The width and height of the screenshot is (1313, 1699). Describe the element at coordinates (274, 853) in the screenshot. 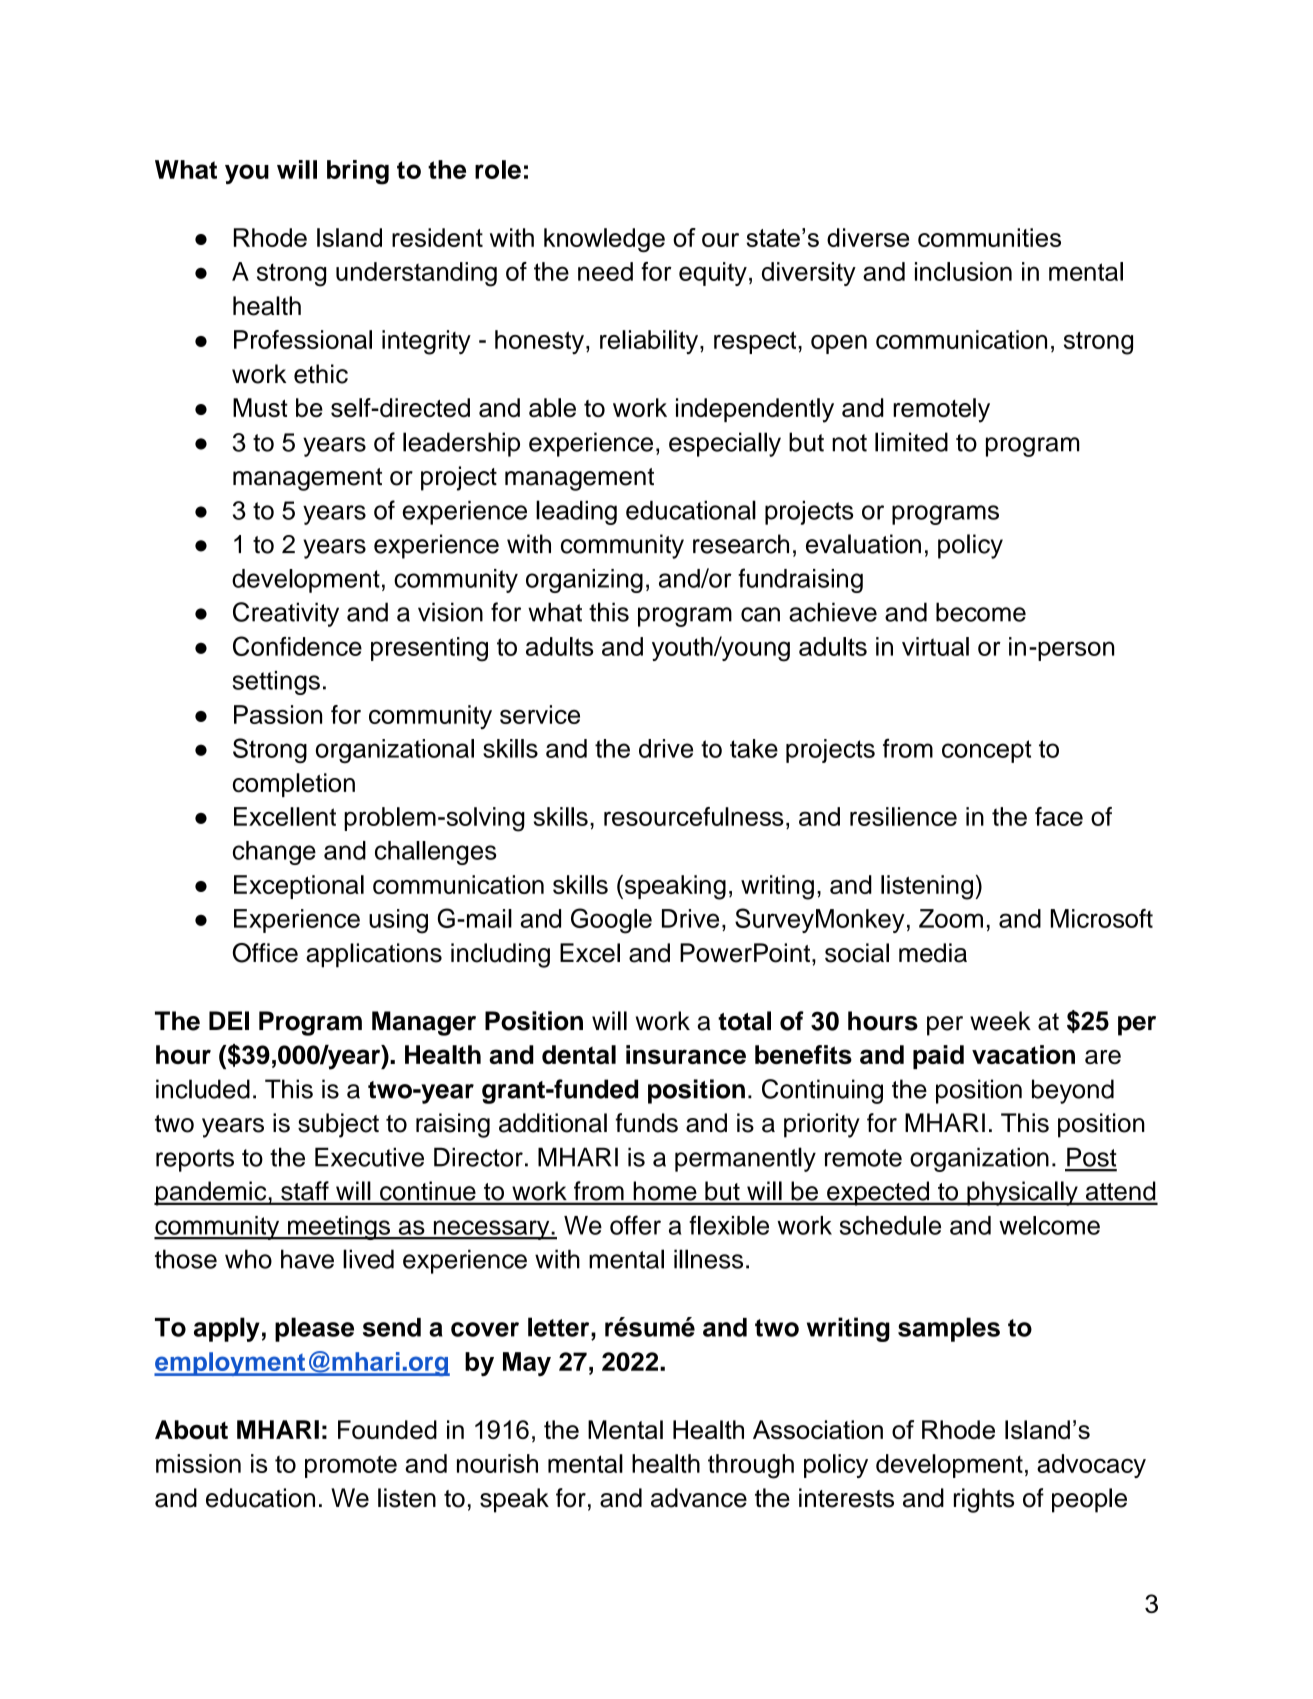

I see `change` at that location.
